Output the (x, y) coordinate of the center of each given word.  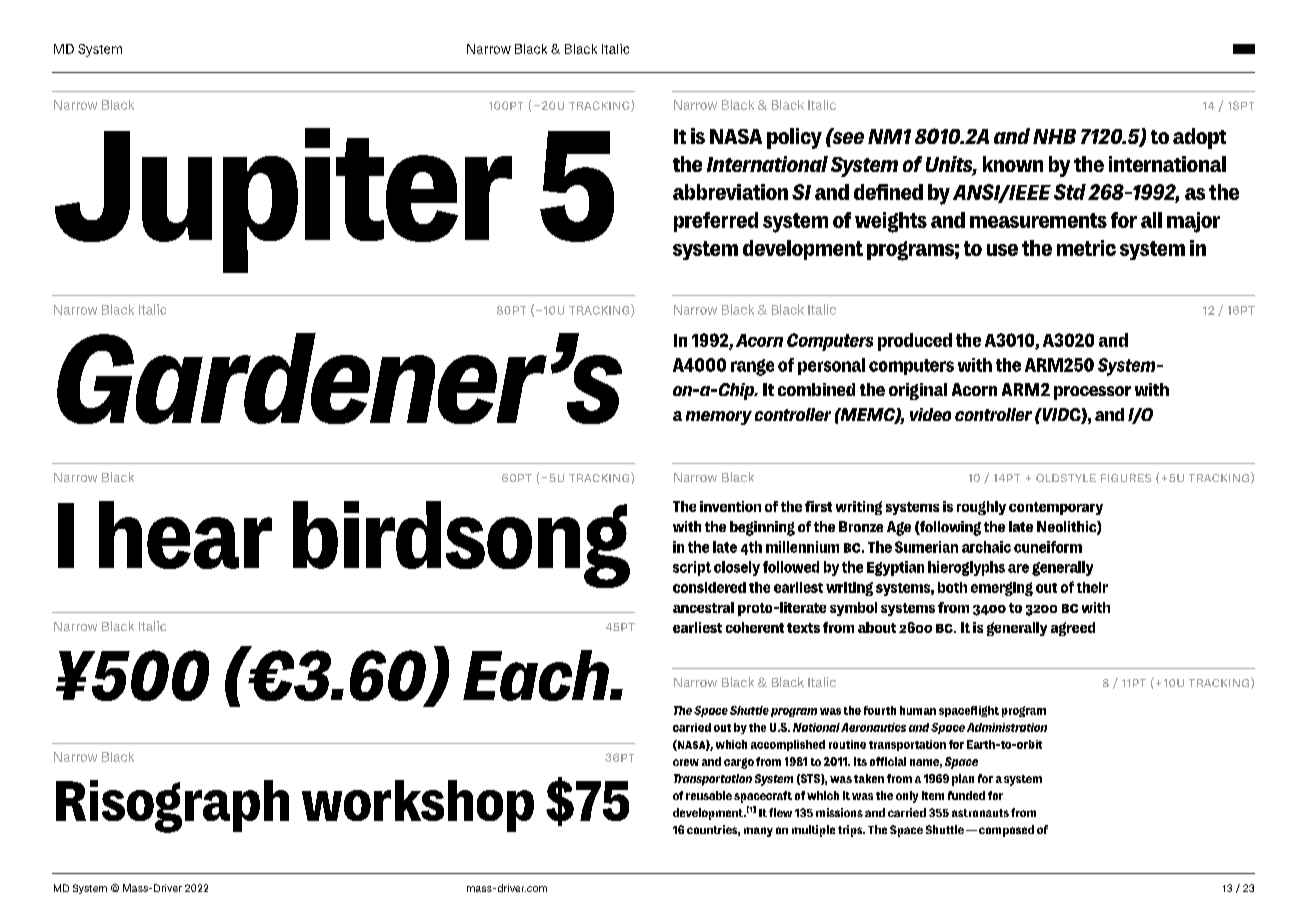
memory (719, 418)
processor (1092, 393)
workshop (418, 806)
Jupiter (283, 200)
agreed (1073, 629)
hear (185, 535)
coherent (755, 627)
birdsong (461, 544)
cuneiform (1048, 547)
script (692, 568)
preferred (716, 222)
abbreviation (730, 192)
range (752, 367)
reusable (709, 795)
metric (1086, 248)
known (1013, 164)
